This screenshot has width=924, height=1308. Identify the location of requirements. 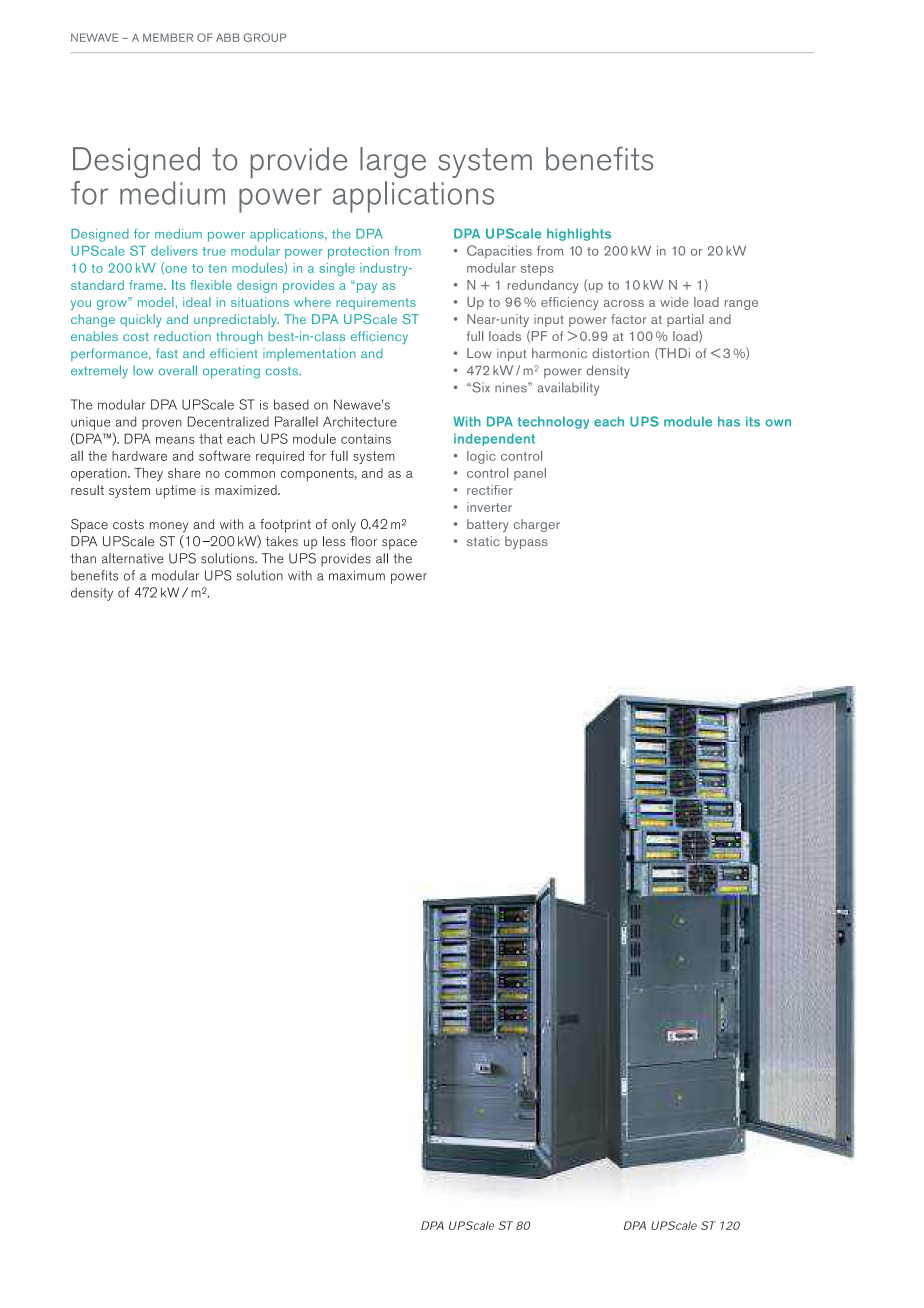
(376, 303).
